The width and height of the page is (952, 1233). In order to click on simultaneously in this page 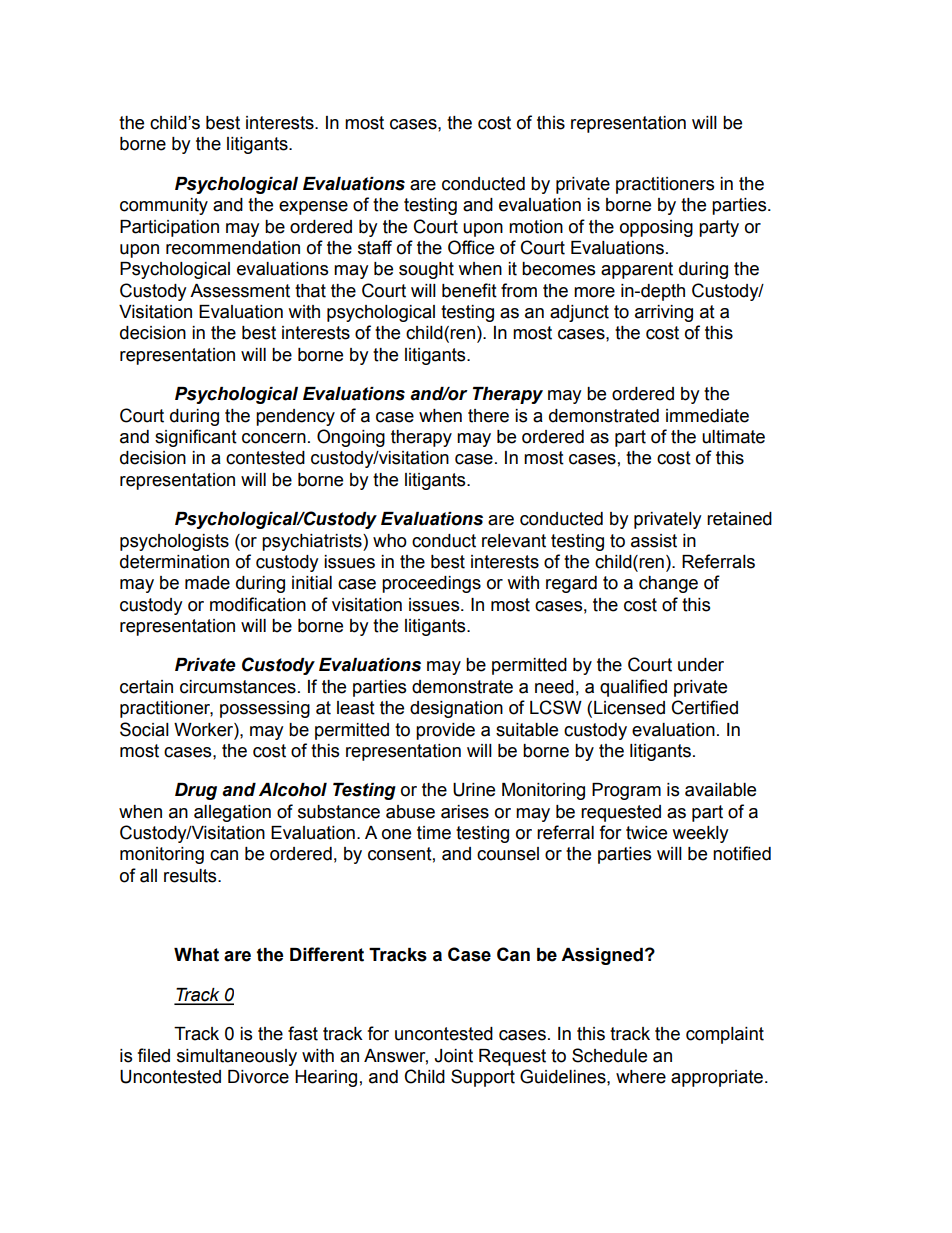, I will do `click(237, 1057)`.
